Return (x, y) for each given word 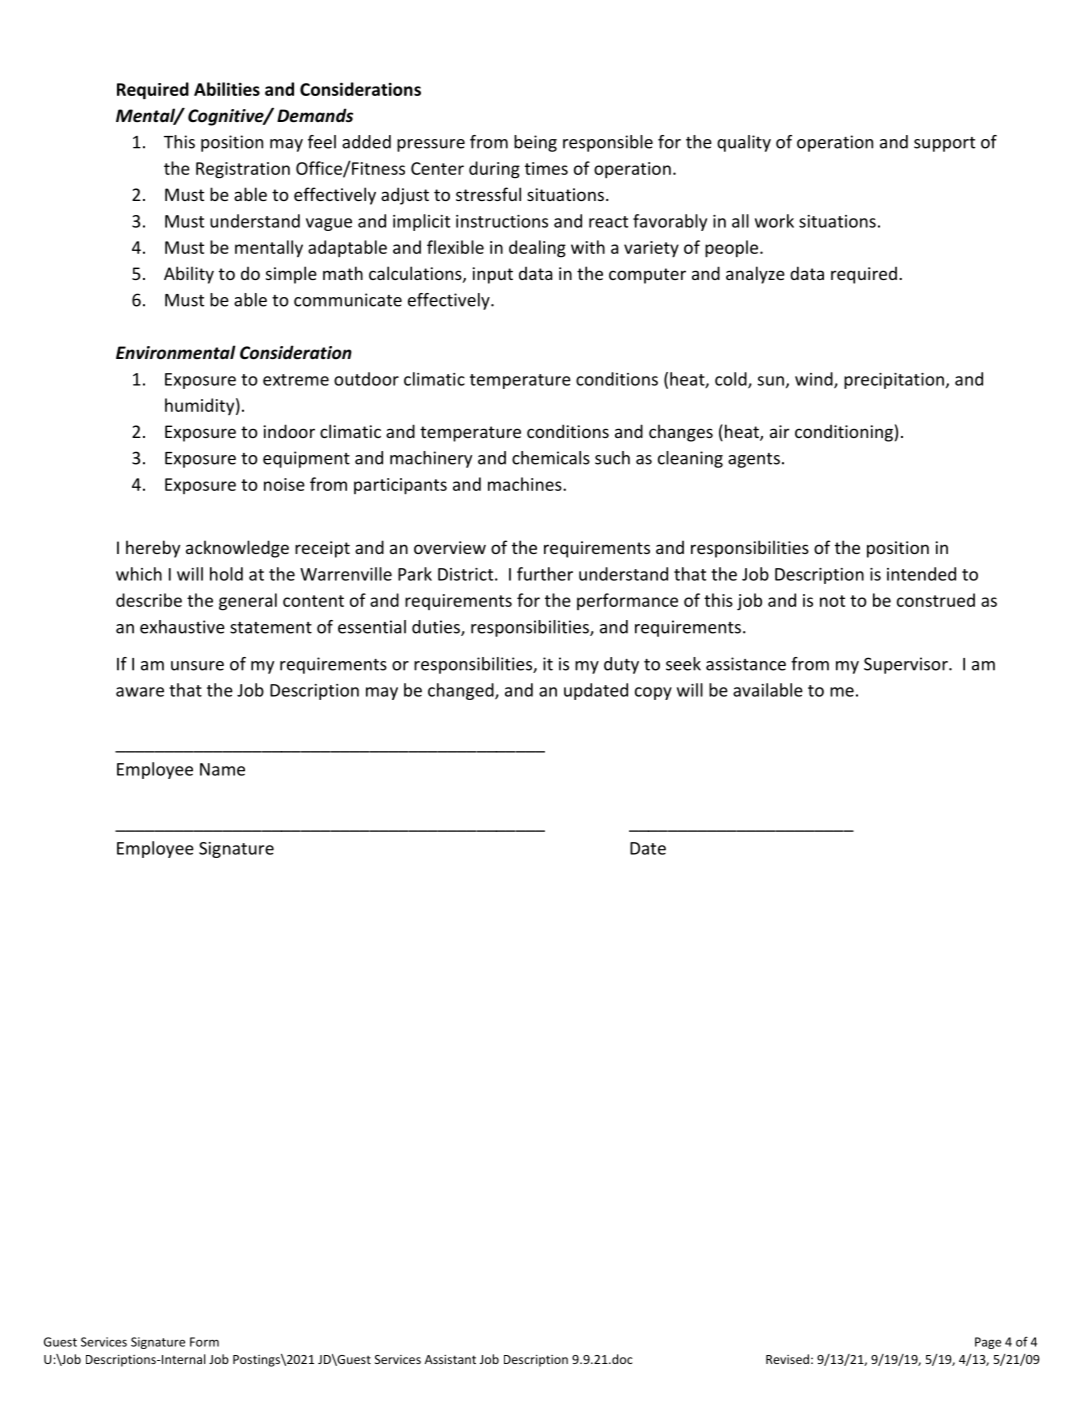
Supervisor (907, 665)
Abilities (227, 89)
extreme (296, 380)
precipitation (894, 381)
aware (140, 692)
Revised (787, 1359)
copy (653, 693)
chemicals (551, 458)
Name (222, 769)
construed (936, 600)
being (535, 143)
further (545, 574)
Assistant (450, 1359)
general (248, 602)
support (944, 144)
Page (988, 1343)
